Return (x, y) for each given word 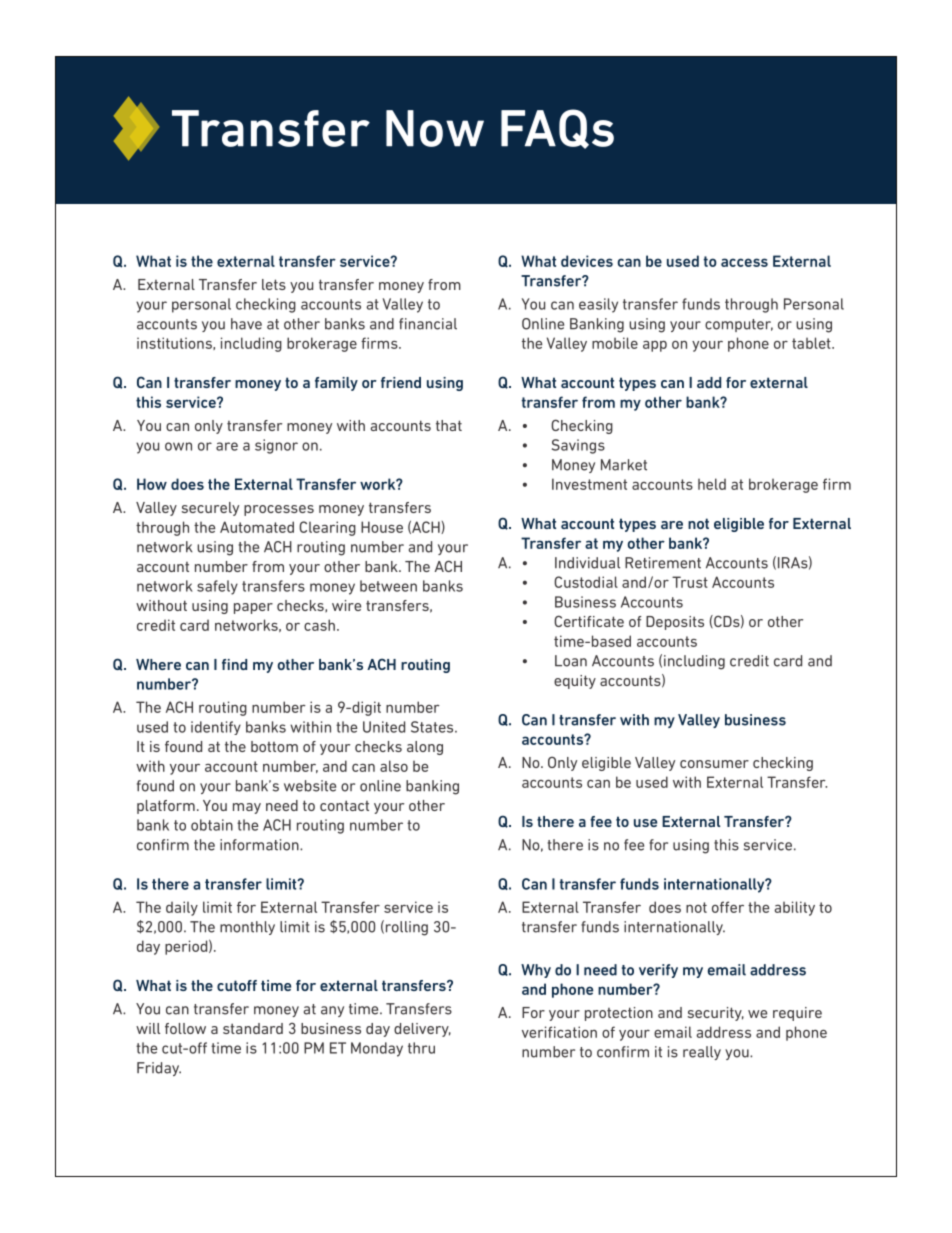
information (260, 845)
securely (210, 509)
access (744, 262)
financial (428, 324)
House (382, 527)
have (246, 324)
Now (435, 128)
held (712, 484)
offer (728, 907)
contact (344, 805)
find (234, 664)
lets (274, 284)
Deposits (675, 623)
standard (253, 1028)
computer (739, 325)
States (433, 727)
